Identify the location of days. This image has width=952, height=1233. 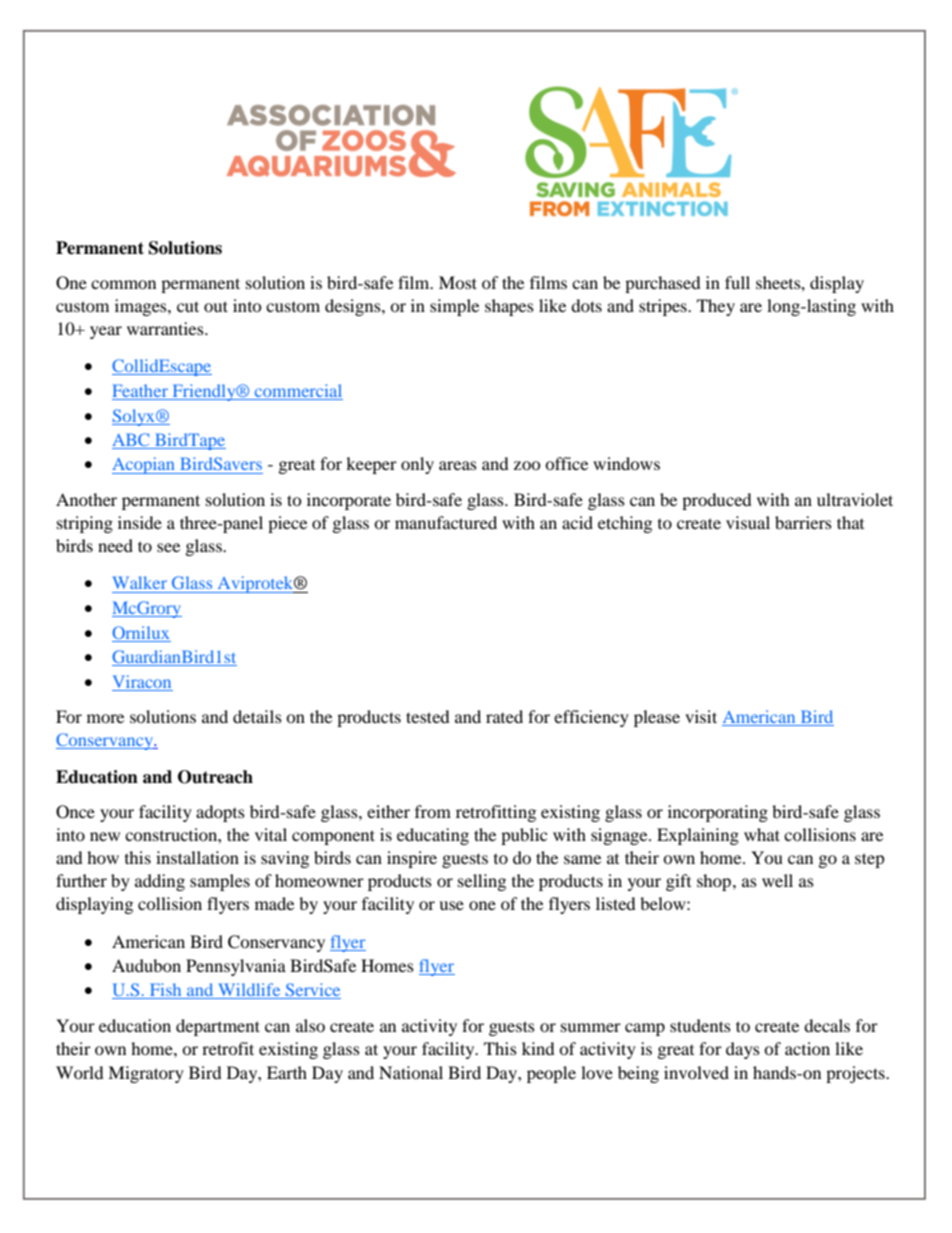
(743, 1050).
